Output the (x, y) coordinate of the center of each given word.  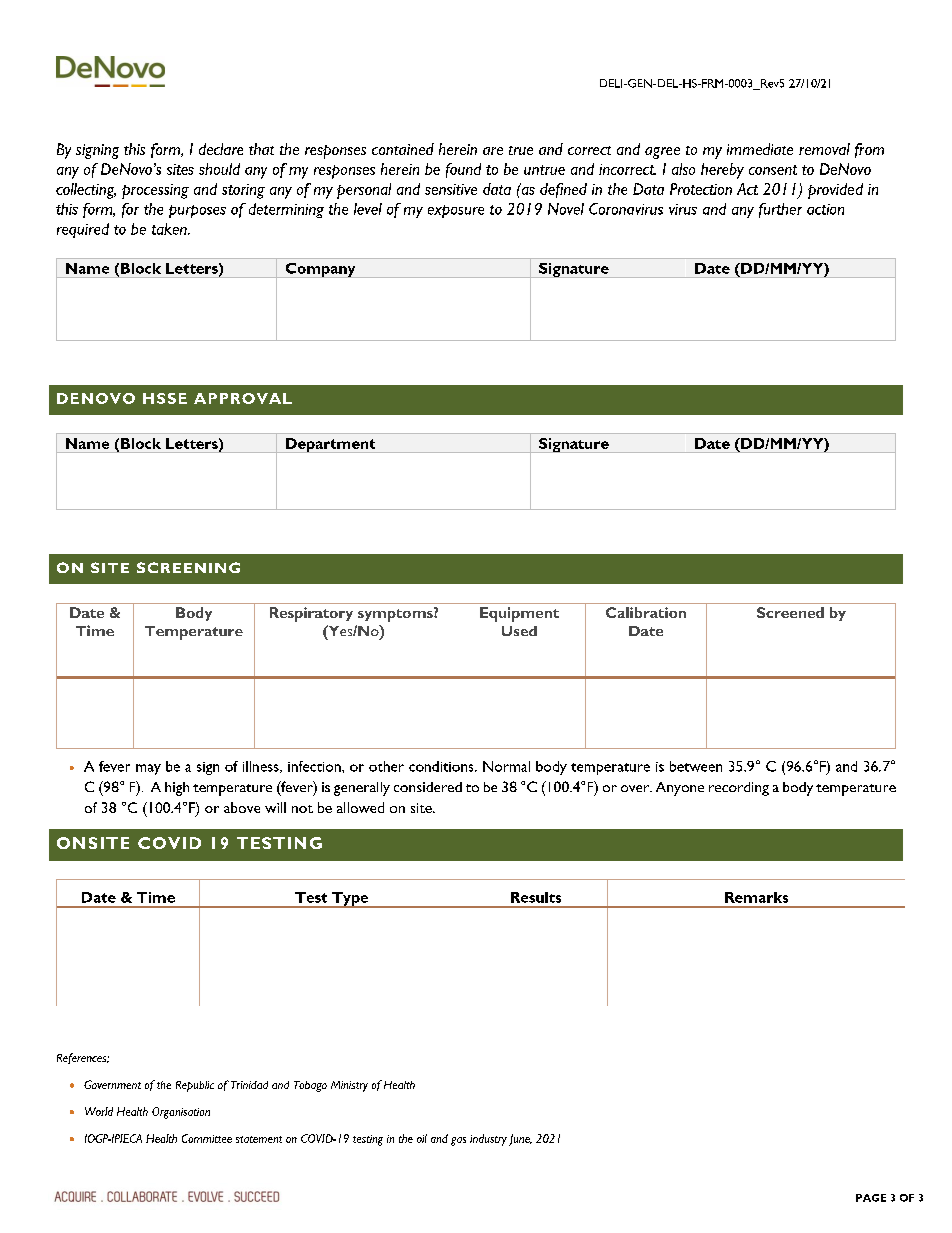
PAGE (871, 1198)
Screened (790, 612)
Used (519, 631)
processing (155, 191)
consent (773, 170)
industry (488, 1140)
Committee (207, 1138)
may (148, 769)
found (463, 170)
